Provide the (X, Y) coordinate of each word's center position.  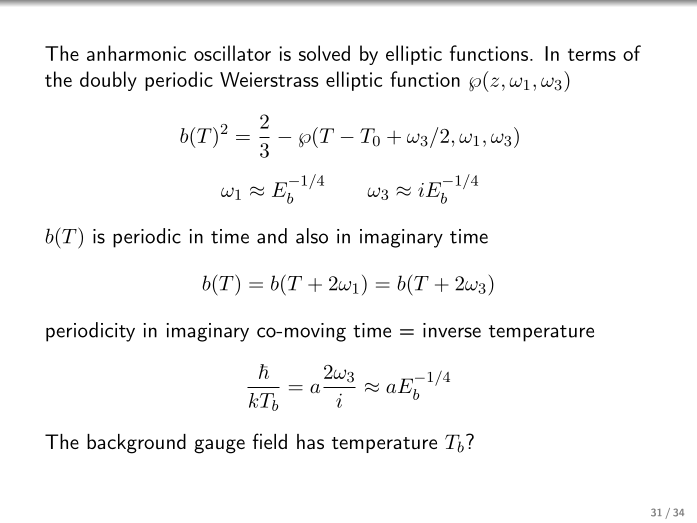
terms (592, 54)
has (310, 441)
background (136, 444)
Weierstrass (269, 79)
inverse (452, 330)
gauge (219, 446)
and (272, 236)
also (312, 236)
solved (324, 53)
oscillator (232, 53)
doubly (108, 81)
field (270, 441)
